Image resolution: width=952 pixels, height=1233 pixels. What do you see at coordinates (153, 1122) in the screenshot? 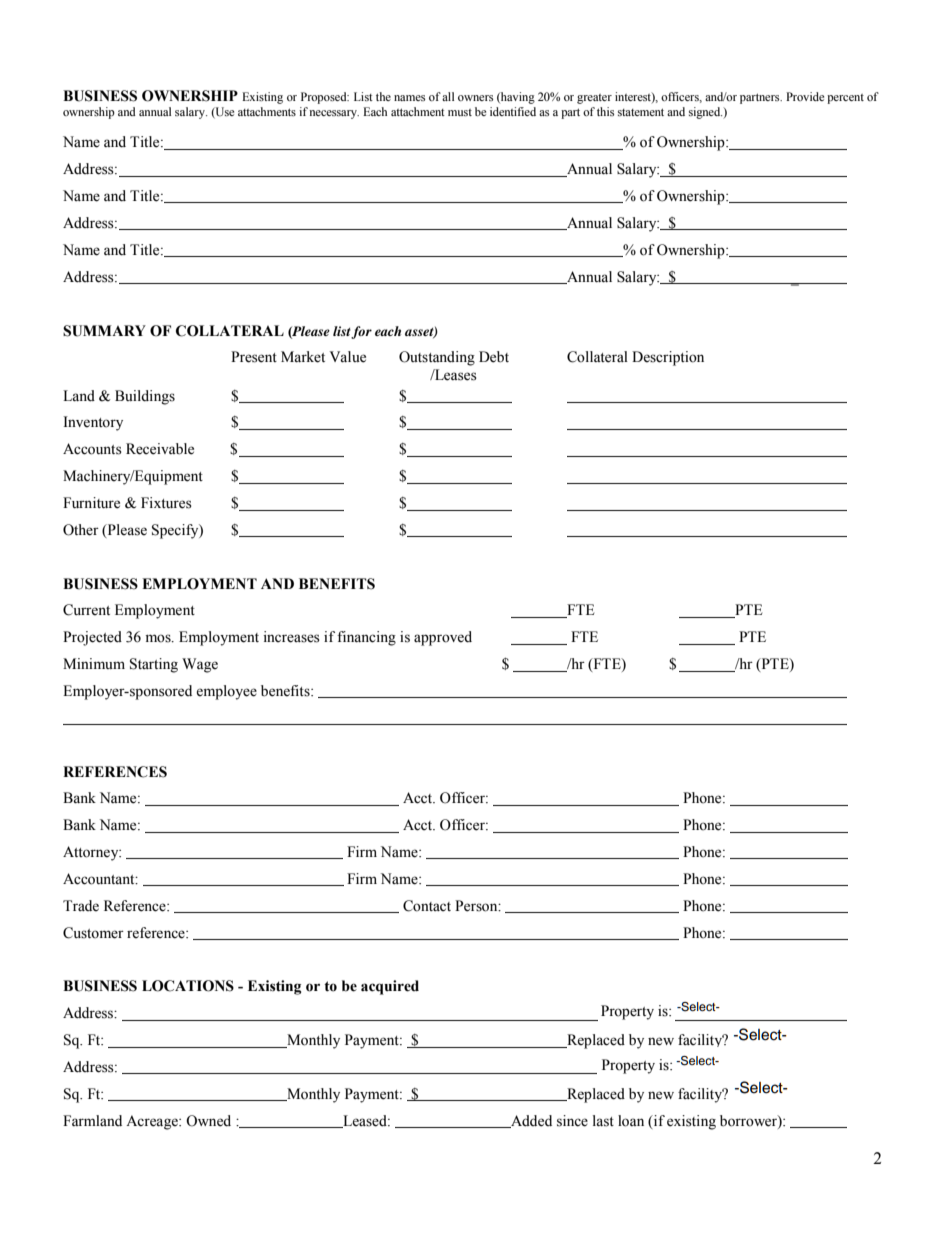
I see `Acreage` at bounding box center [153, 1122].
